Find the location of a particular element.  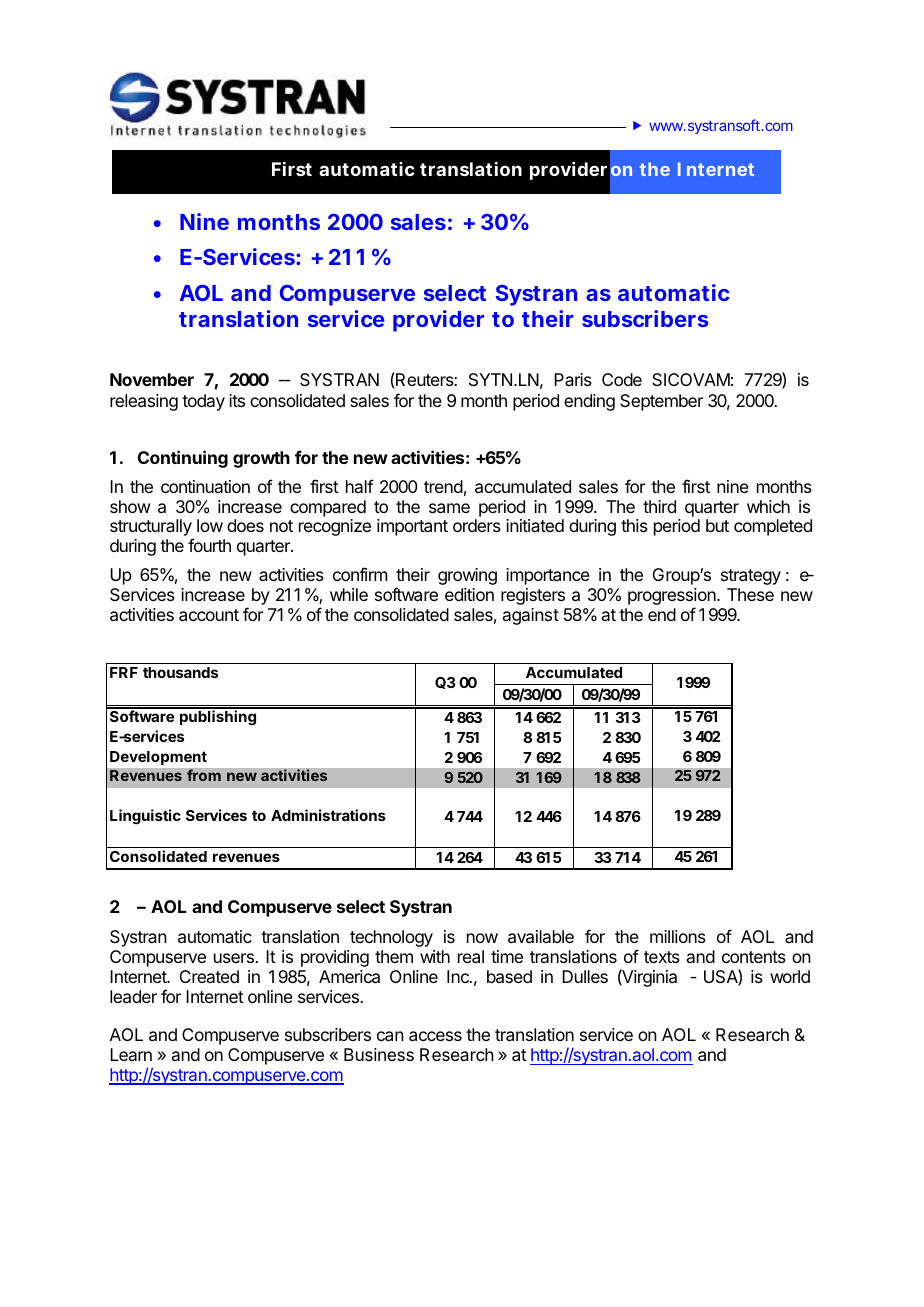

today is located at coordinates (203, 402).
